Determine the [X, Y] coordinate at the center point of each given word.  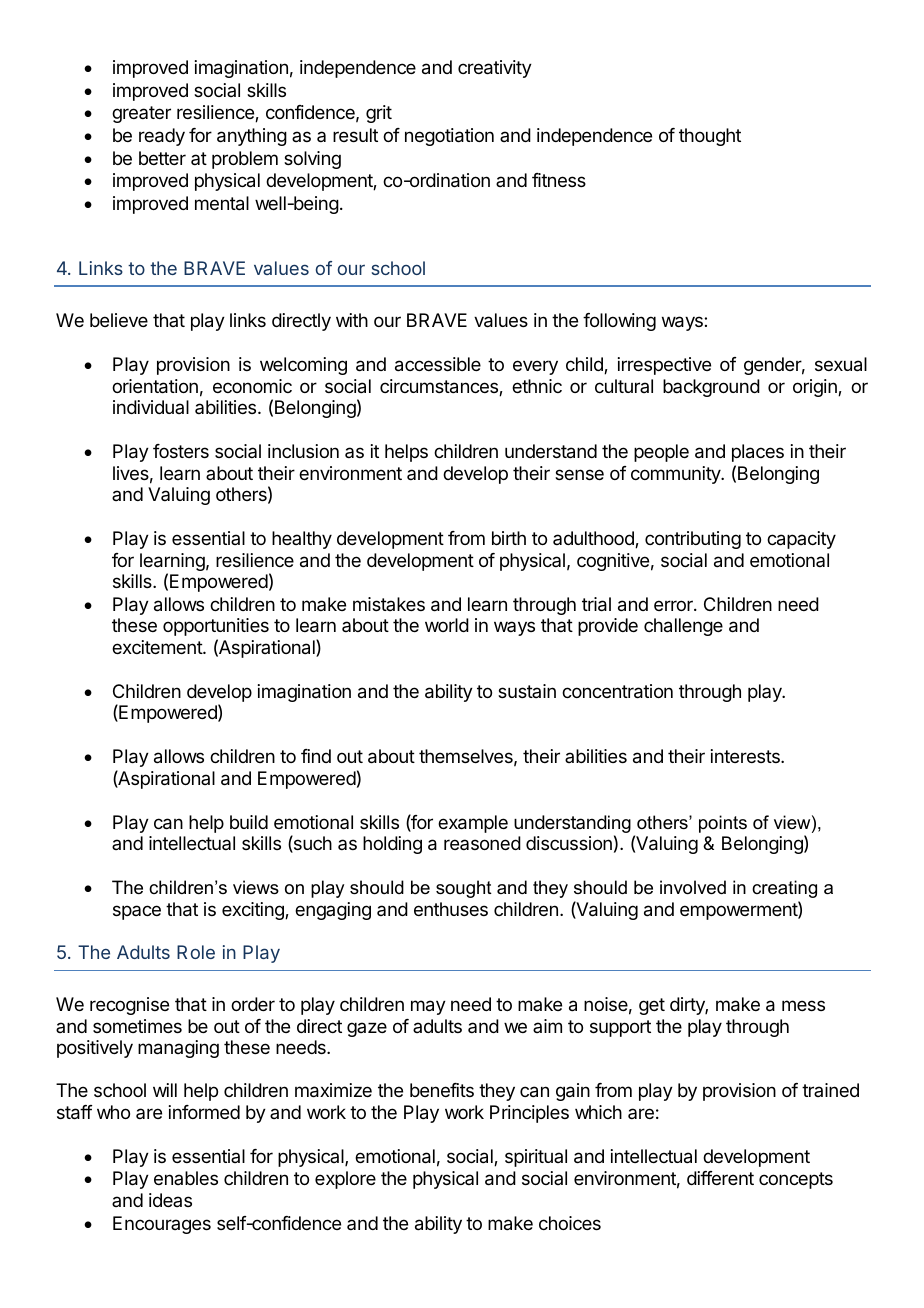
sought [464, 889]
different [720, 1178]
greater [141, 114]
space [137, 912]
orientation [155, 386]
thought [710, 137]
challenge [683, 627]
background [711, 388]
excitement [158, 647]
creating [784, 889]
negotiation [449, 137]
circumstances [440, 387]
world [447, 625]
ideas [170, 1200]
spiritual [536, 1158]
